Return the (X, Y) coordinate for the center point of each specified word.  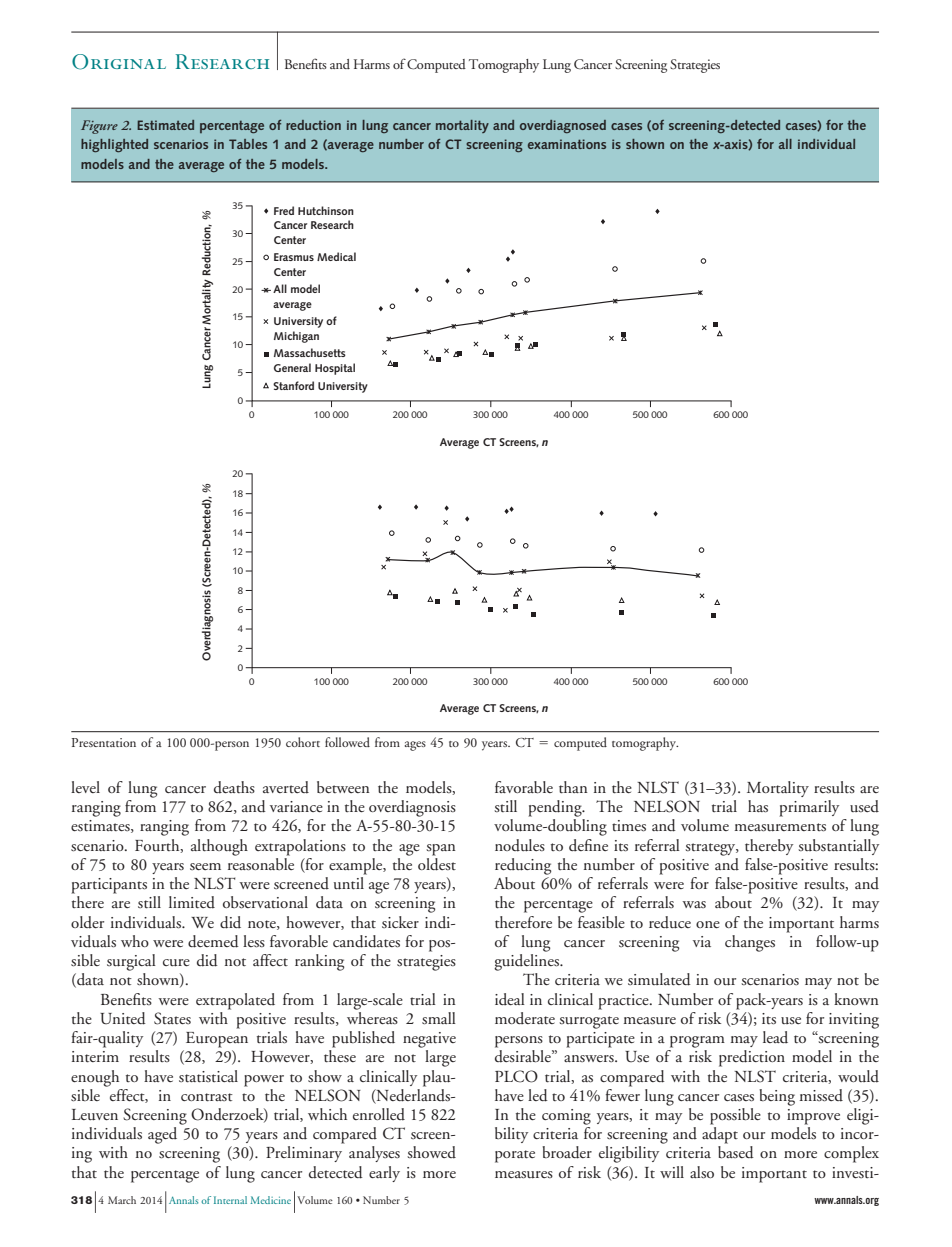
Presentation (104, 742)
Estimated (165, 125)
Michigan (296, 337)
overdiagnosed (563, 126)
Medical (336, 256)
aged (162, 1135)
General (292, 367)
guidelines (527, 962)
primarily (809, 808)
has (758, 806)
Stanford (293, 385)
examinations (567, 144)
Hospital (335, 369)
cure (176, 963)
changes (750, 943)
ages (415, 746)
